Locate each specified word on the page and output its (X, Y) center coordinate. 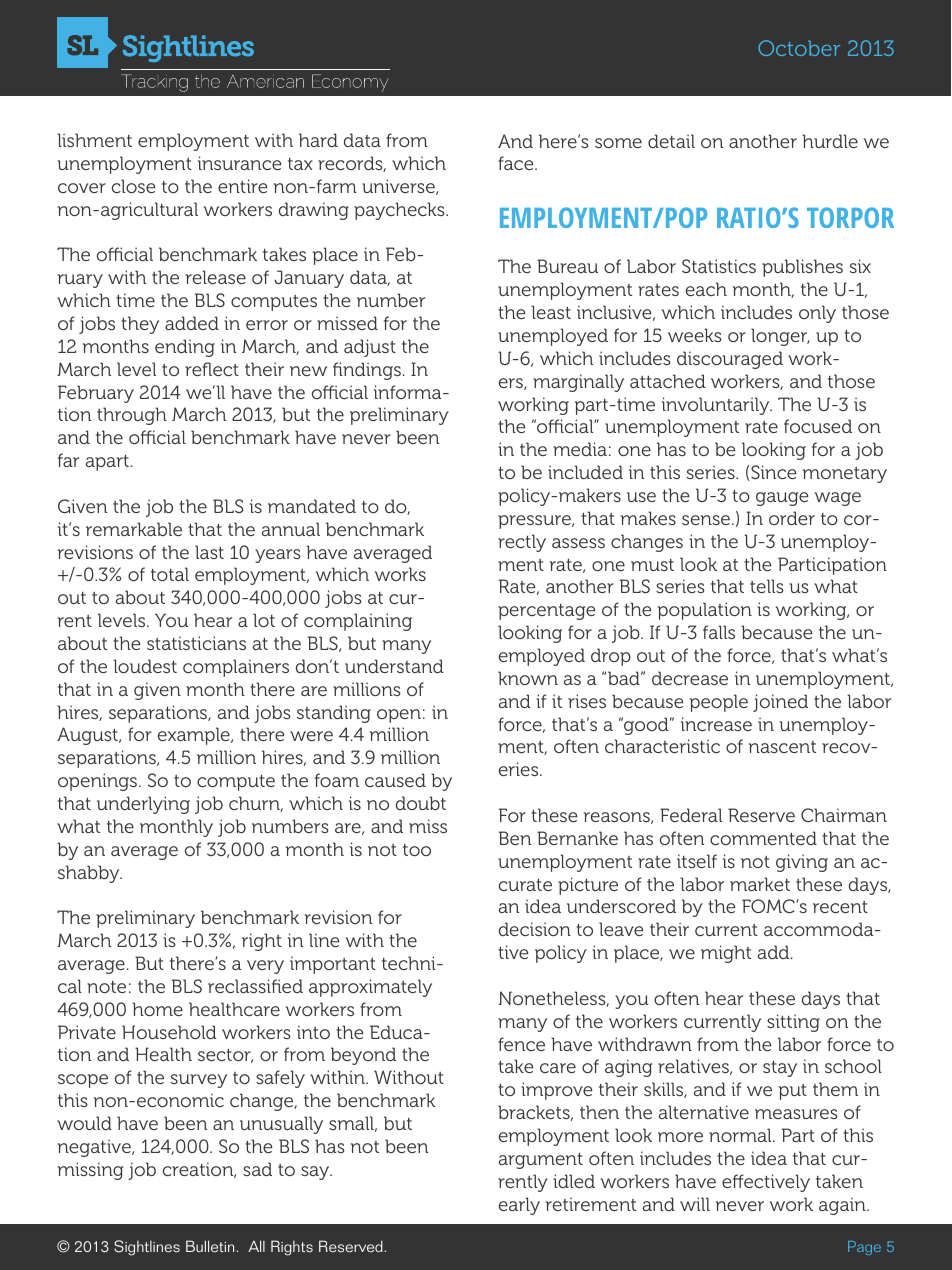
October (799, 48)
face (517, 163)
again (843, 1206)
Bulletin (210, 1246)
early (519, 1206)
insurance (239, 163)
